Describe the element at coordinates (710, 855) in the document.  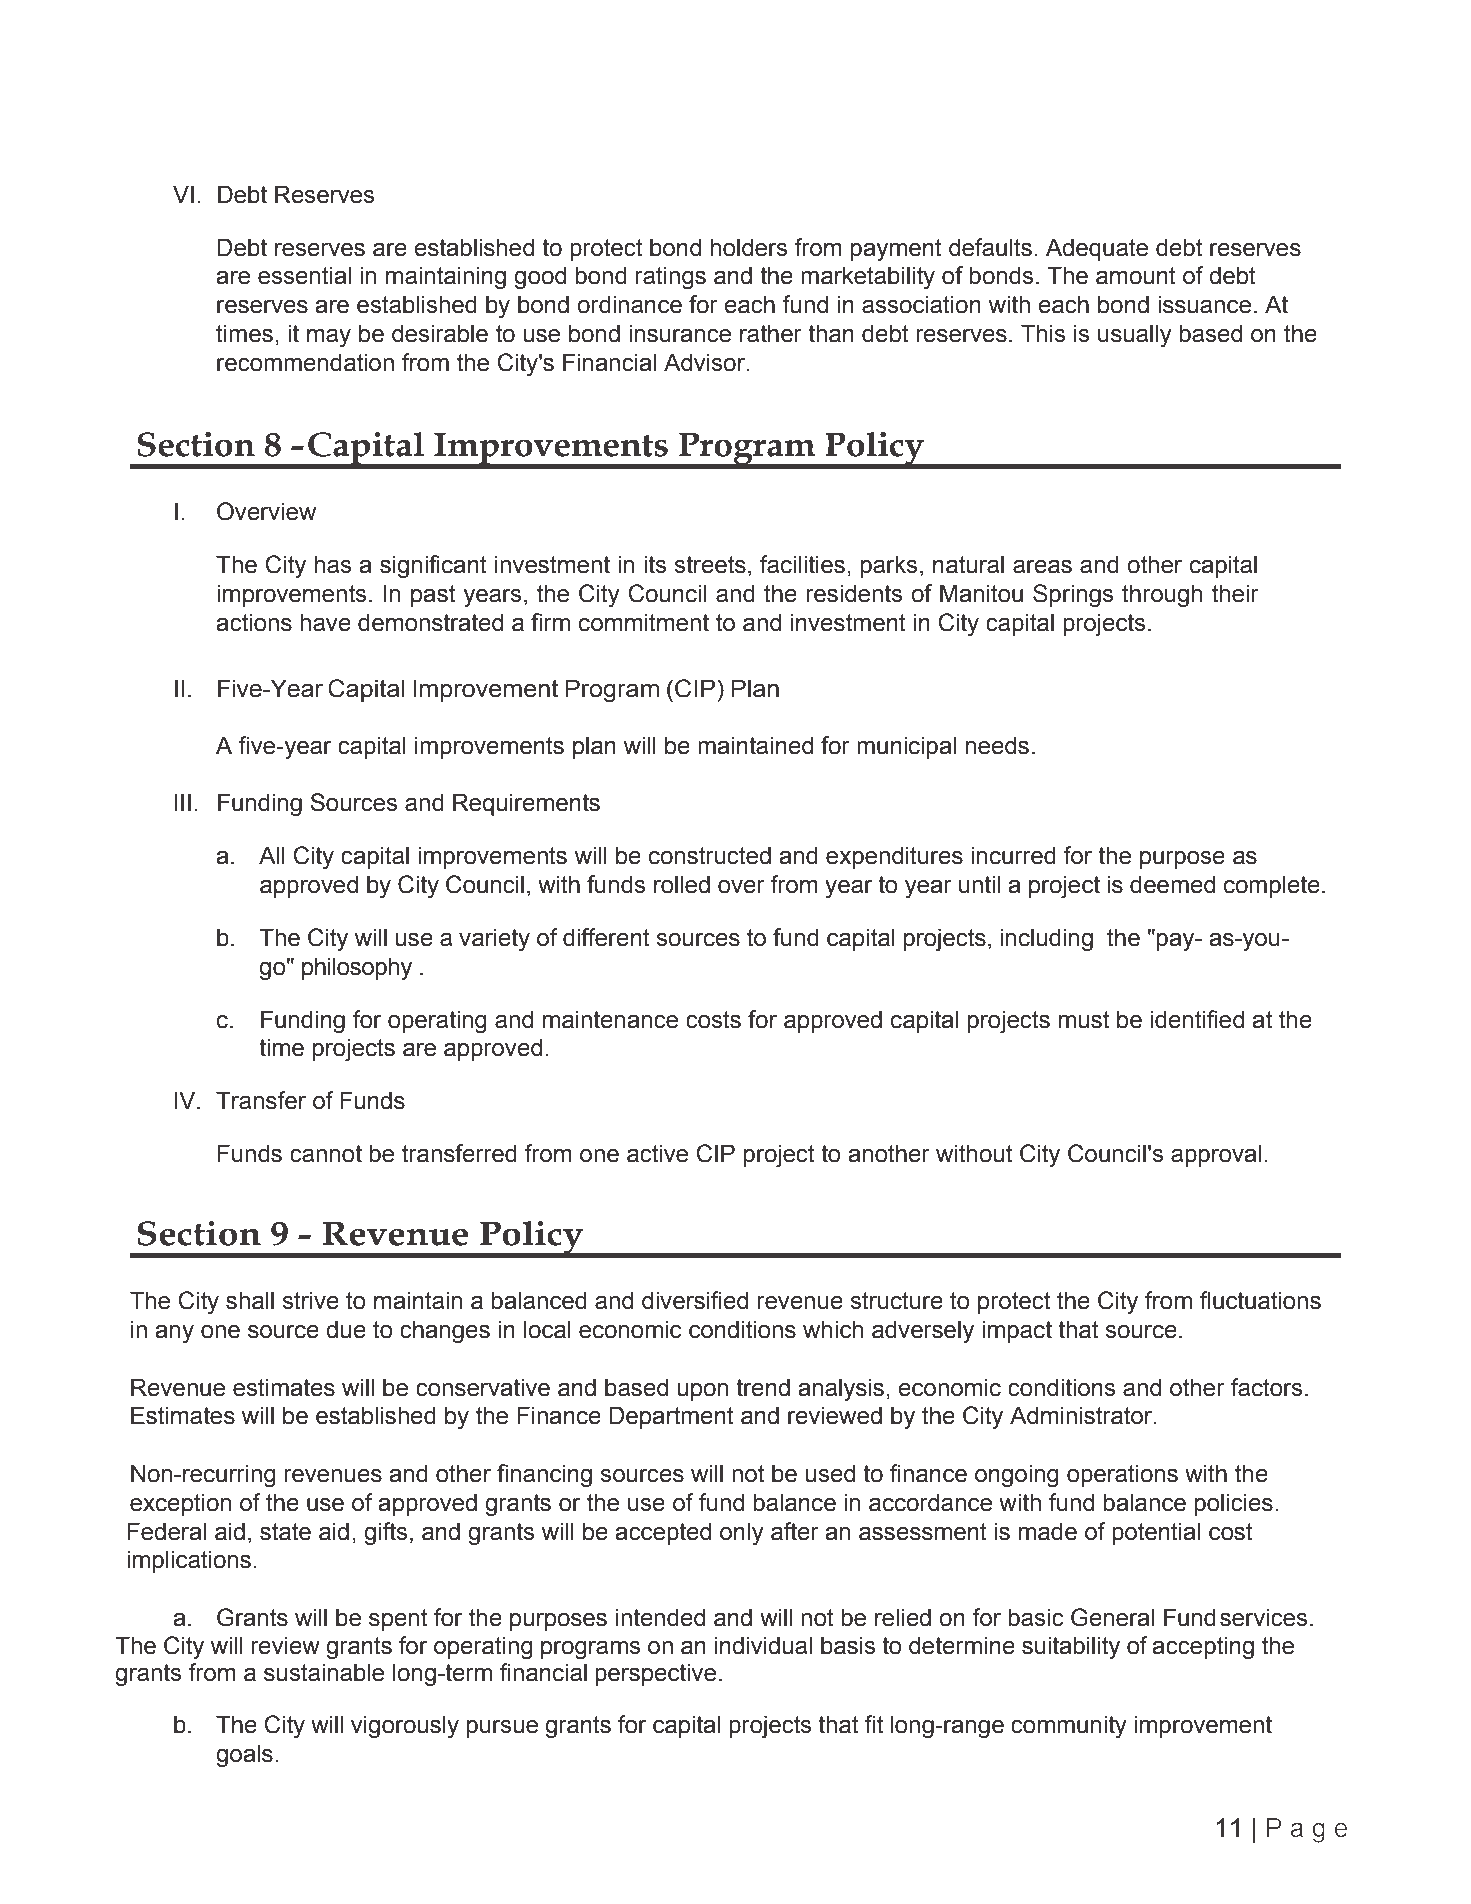
I see `constructed` at that location.
